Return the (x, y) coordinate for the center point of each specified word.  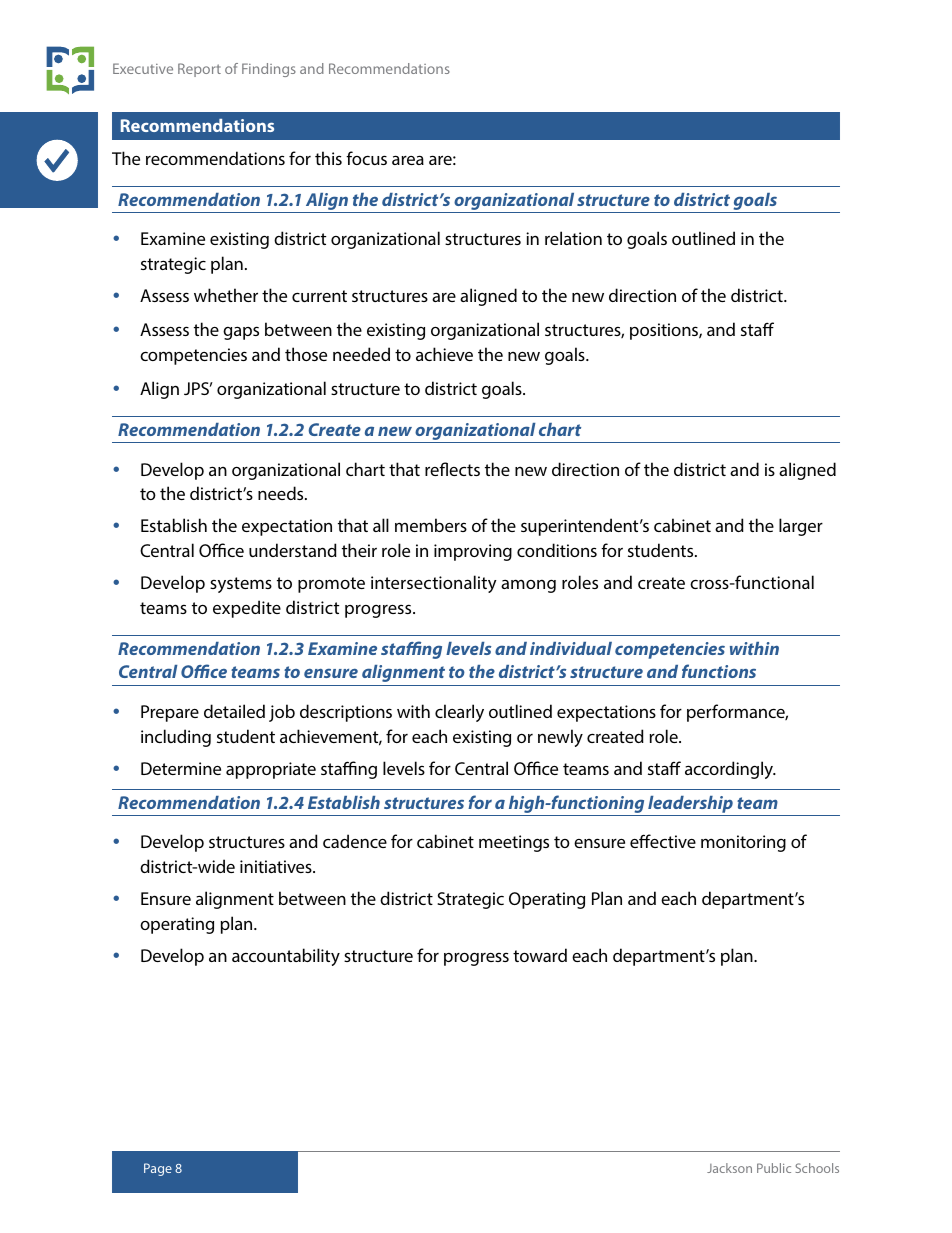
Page (158, 1169)
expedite (247, 609)
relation (573, 238)
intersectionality (434, 584)
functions (719, 671)
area (408, 160)
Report (199, 70)
